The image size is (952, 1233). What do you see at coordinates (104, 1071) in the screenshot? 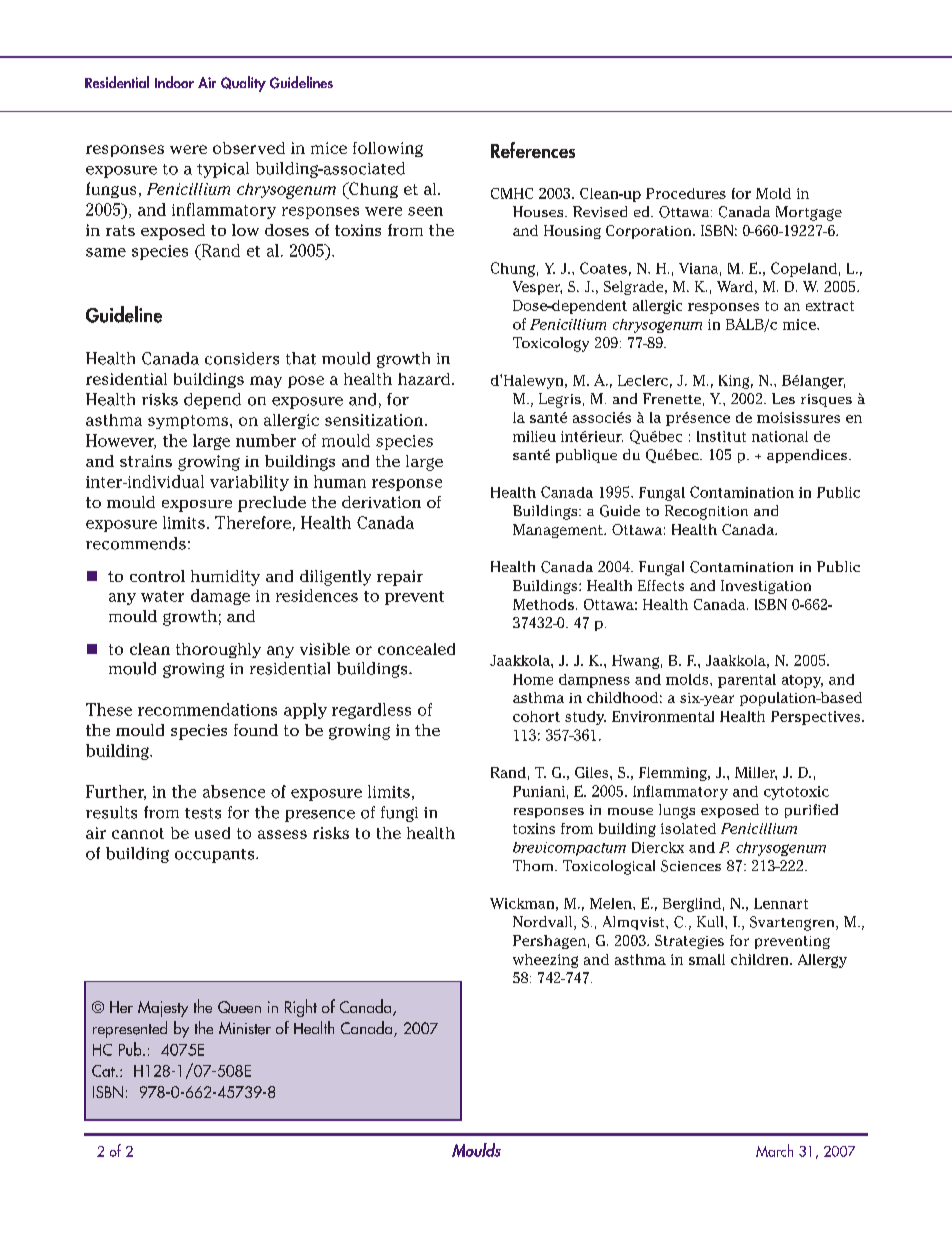
I see `Cat` at bounding box center [104, 1071].
